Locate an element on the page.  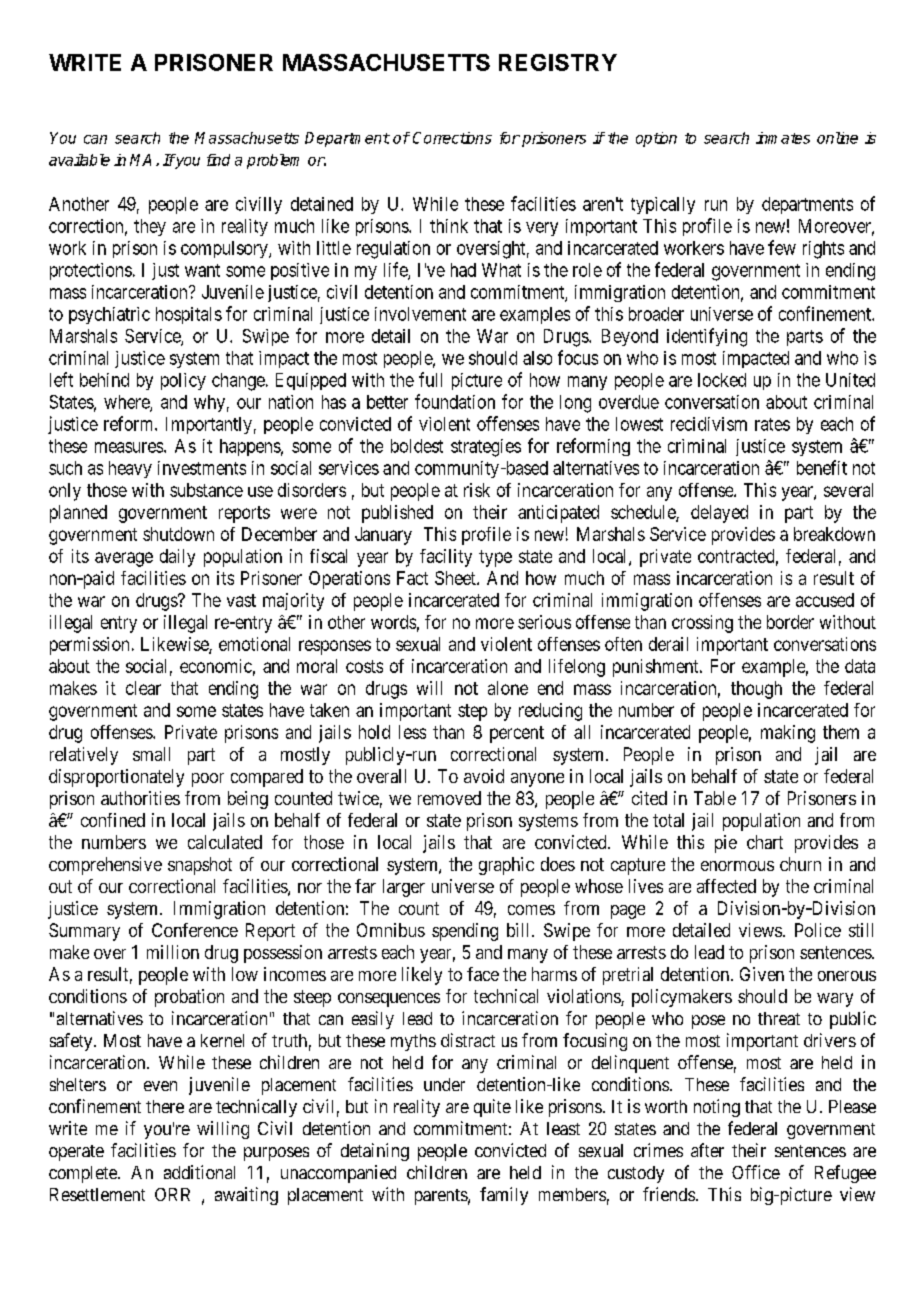
family is located at coordinates (504, 1196).
